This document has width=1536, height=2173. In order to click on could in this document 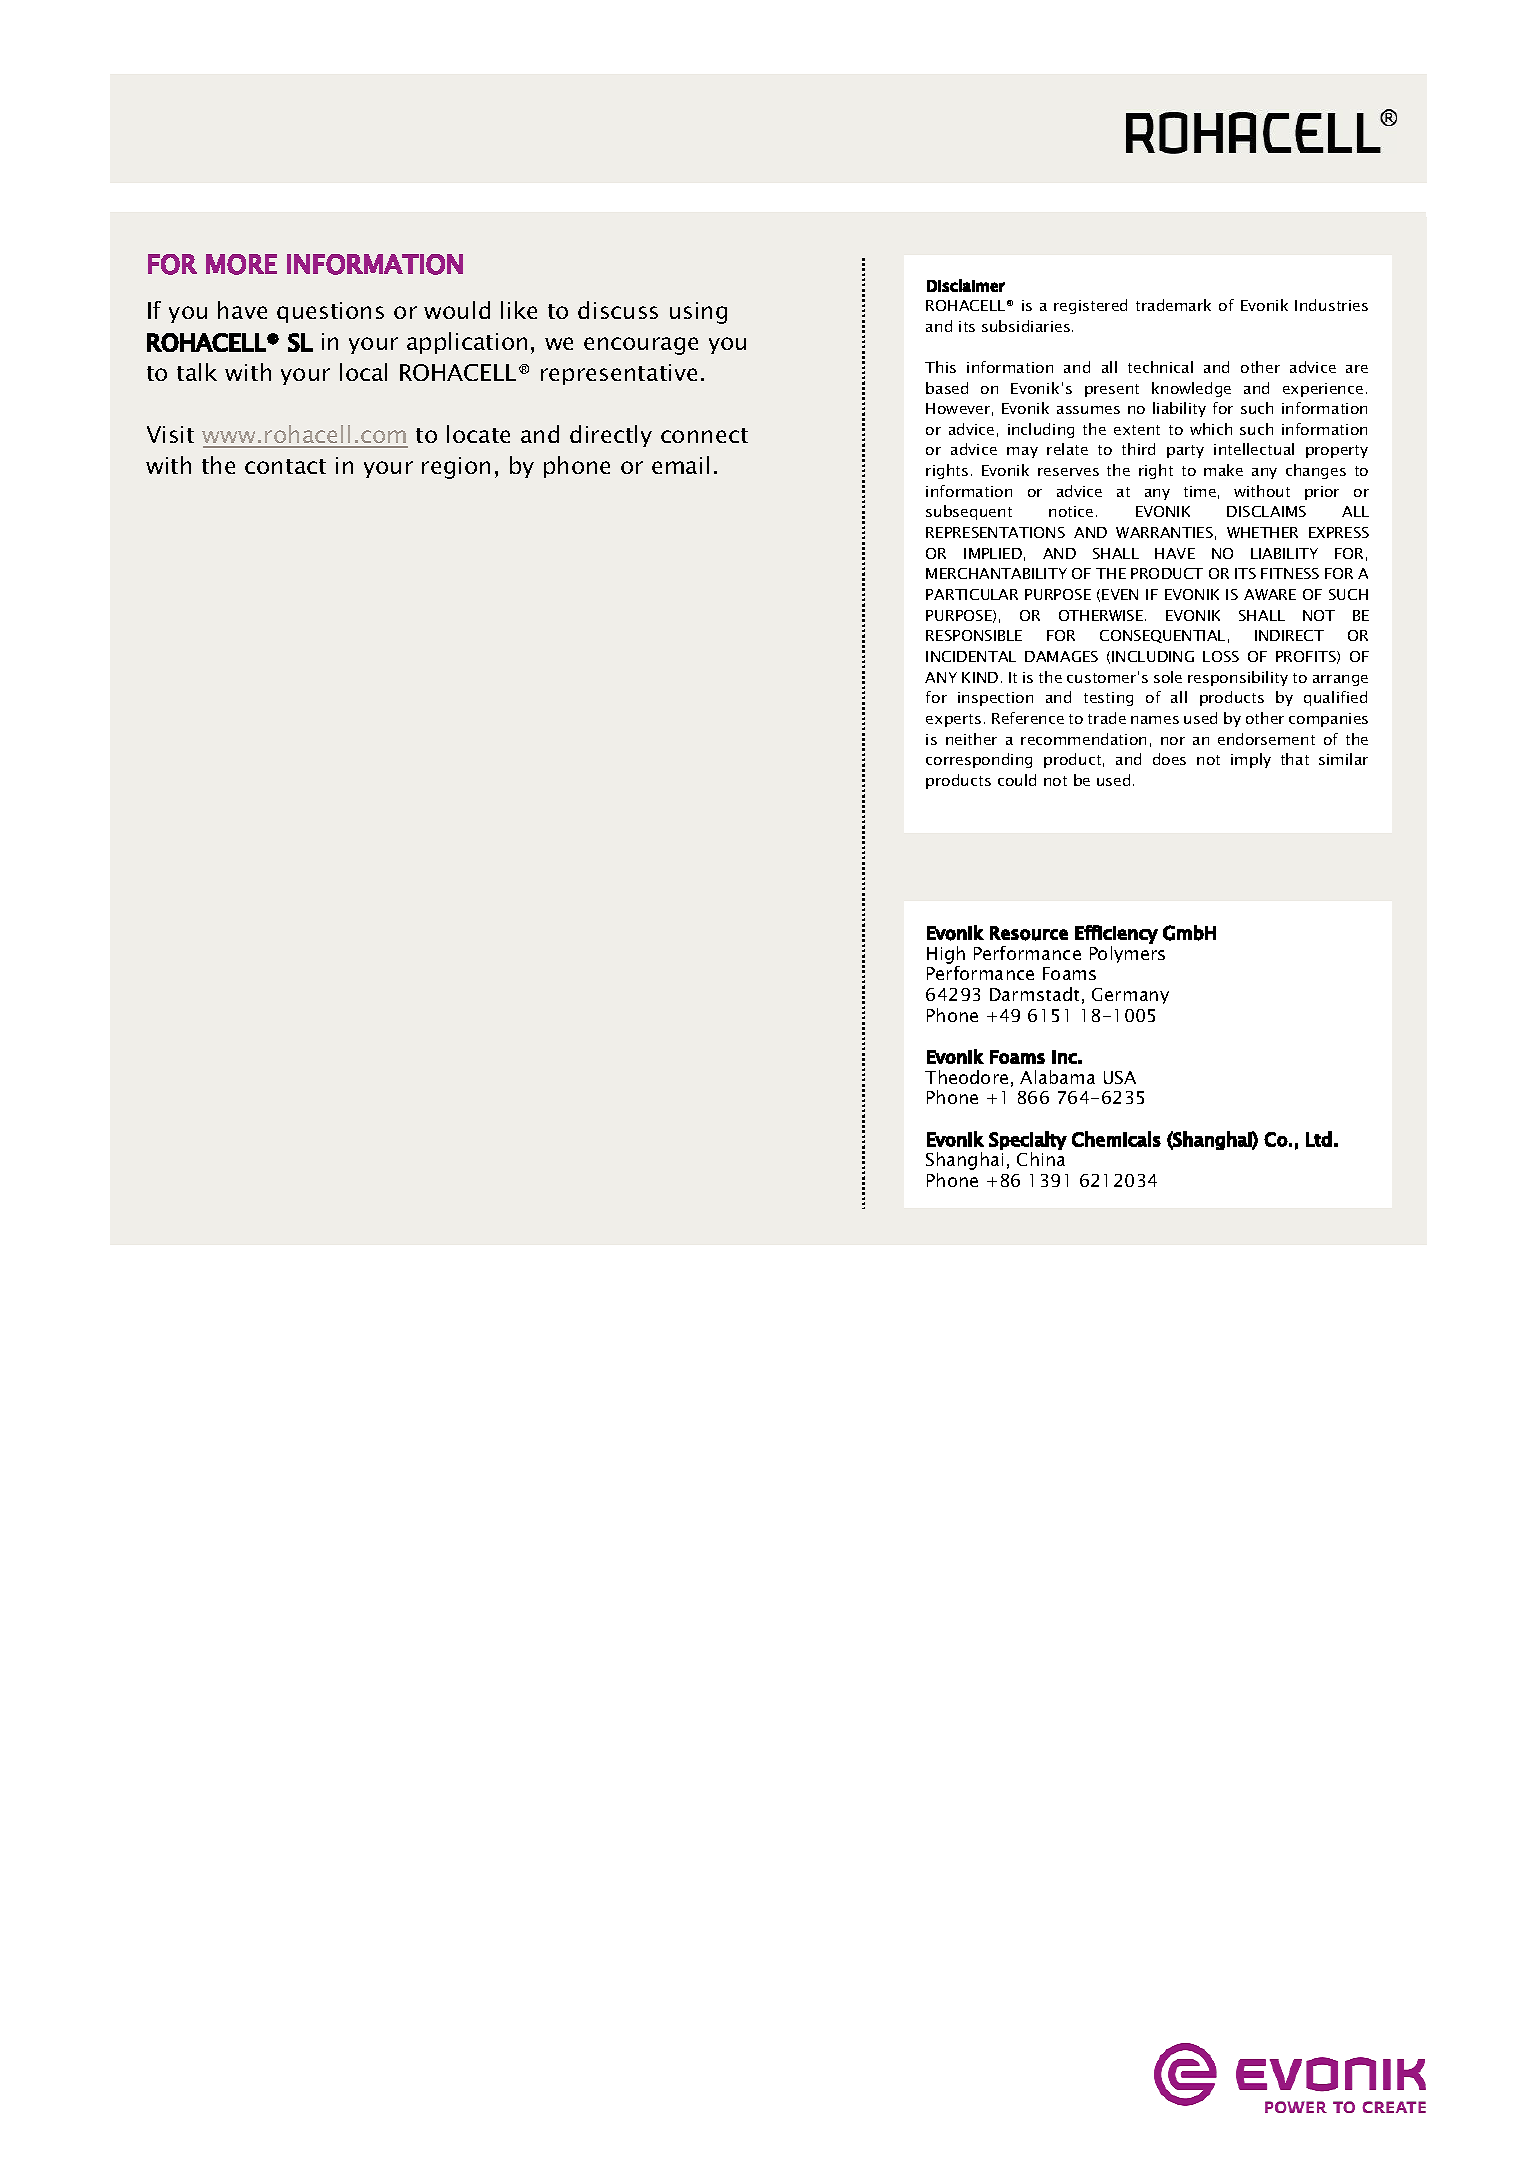, I will do `click(1017, 780)`.
